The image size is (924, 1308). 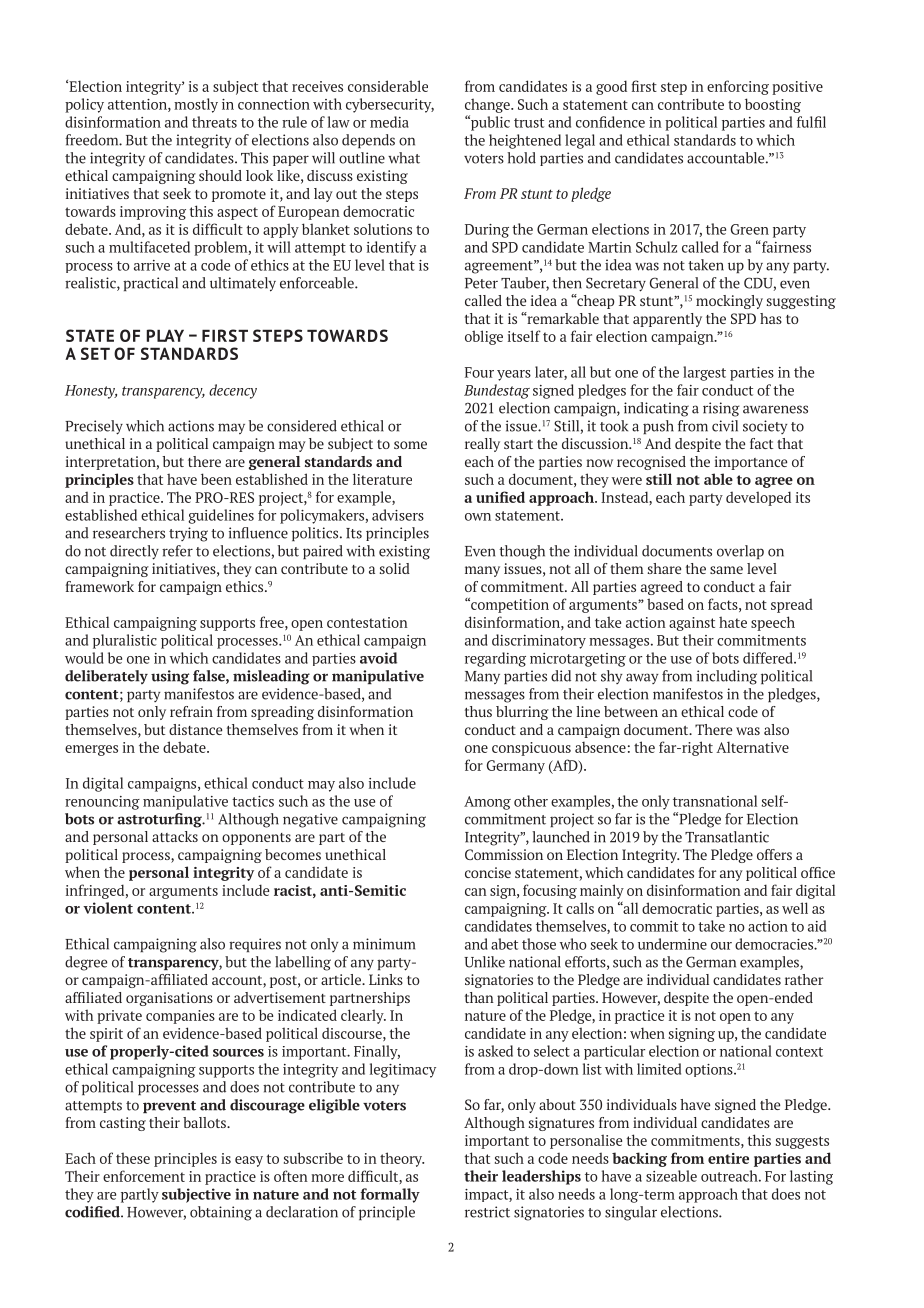 What do you see at coordinates (738, 87) in the screenshot?
I see `enforcing` at bounding box center [738, 87].
